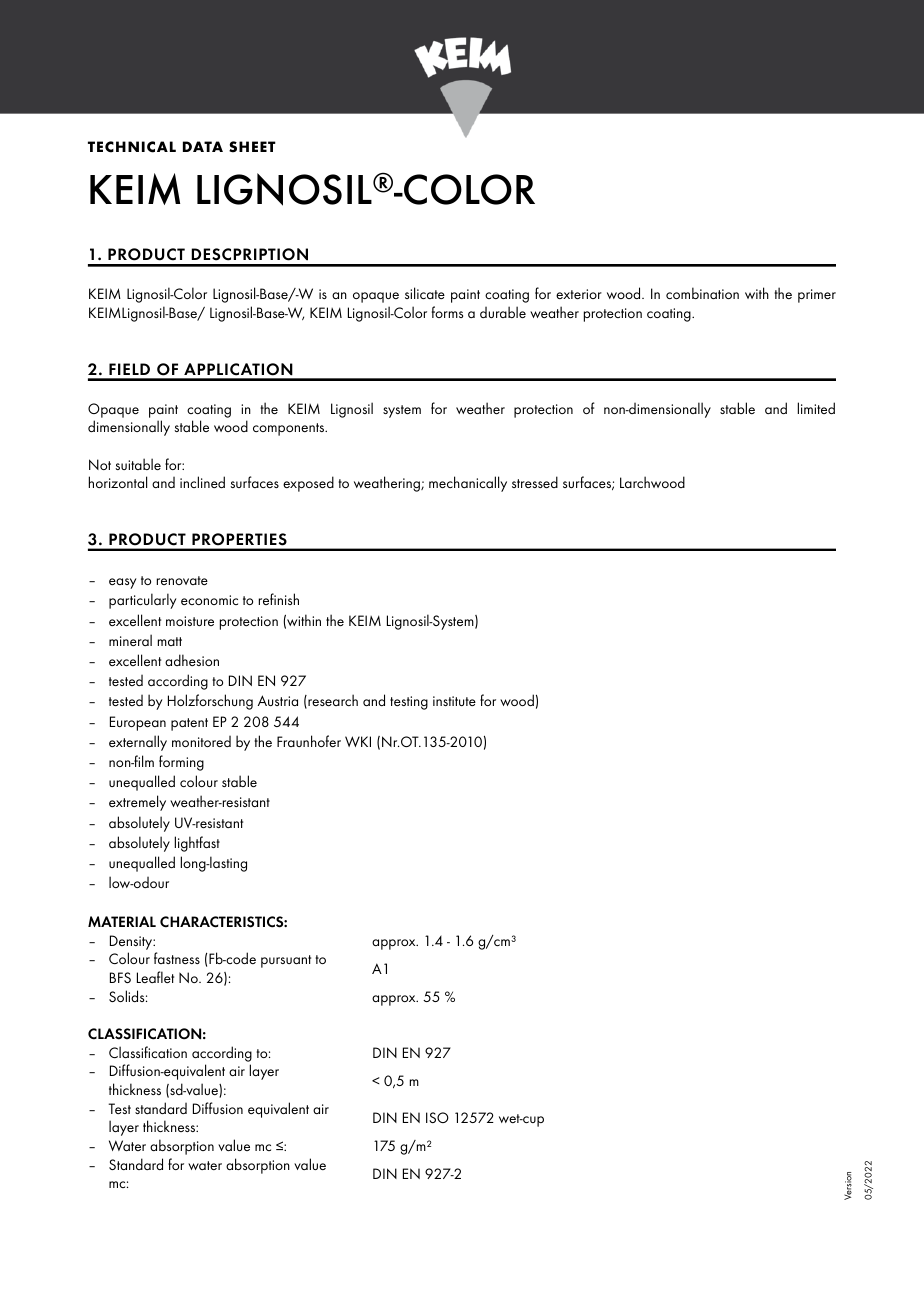 The width and height of the document is (924, 1308). What do you see at coordinates (425, 293) in the document?
I see `silicate` at bounding box center [425, 293].
